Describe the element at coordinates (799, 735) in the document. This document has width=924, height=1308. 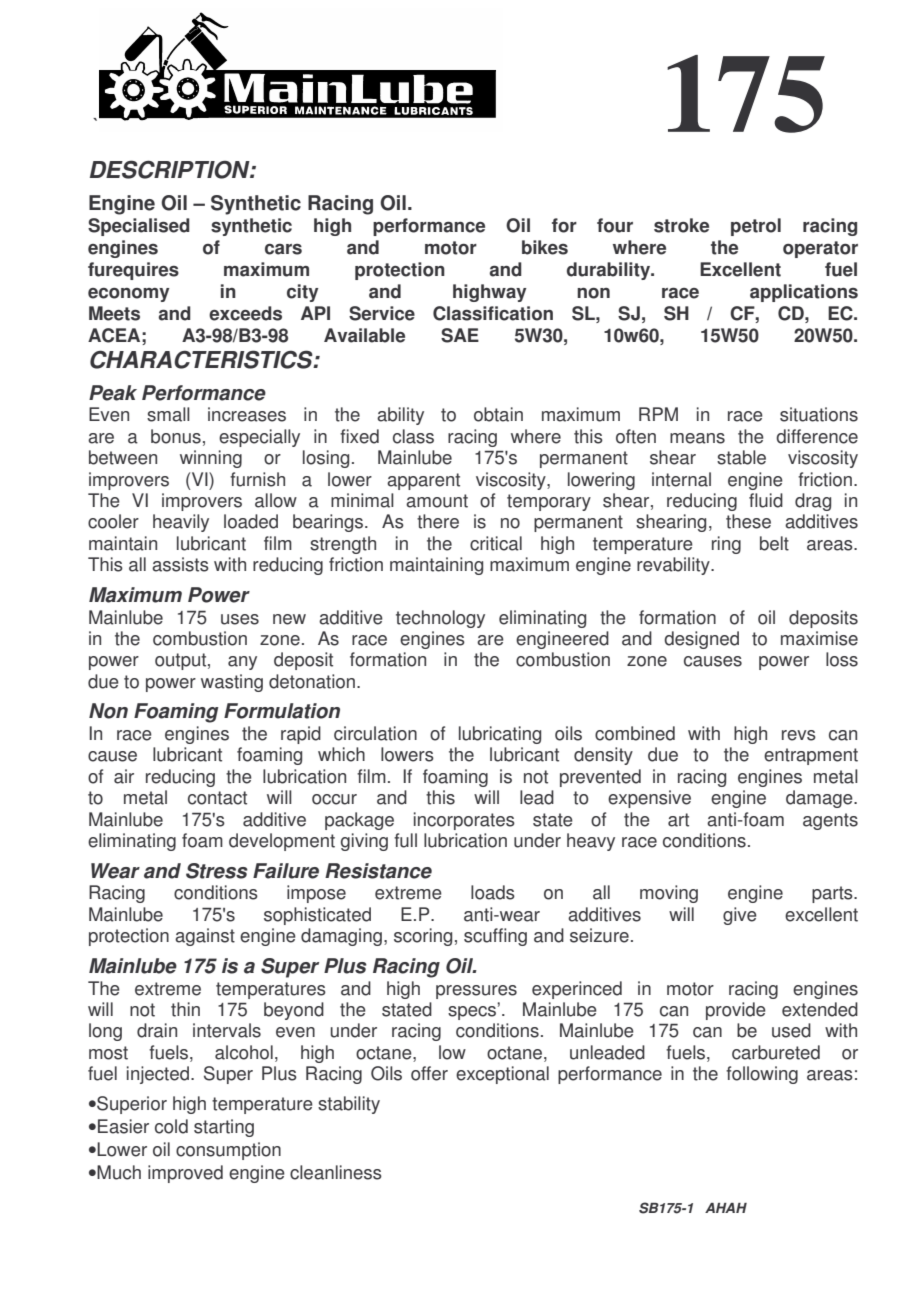
I see `revs` at that location.
